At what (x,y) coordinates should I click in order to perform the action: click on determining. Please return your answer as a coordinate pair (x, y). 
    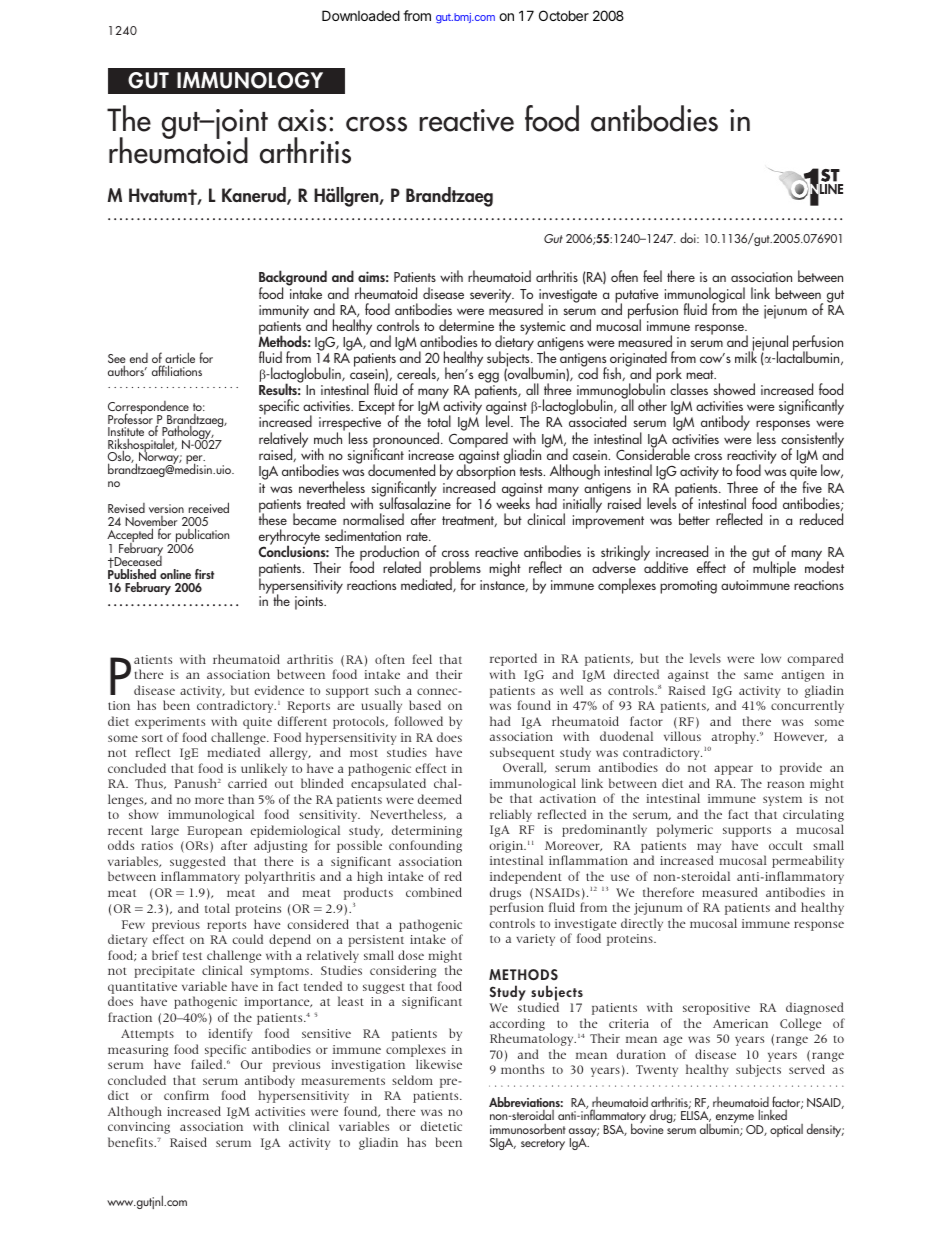
    Looking at the image, I should click on (427, 833).
